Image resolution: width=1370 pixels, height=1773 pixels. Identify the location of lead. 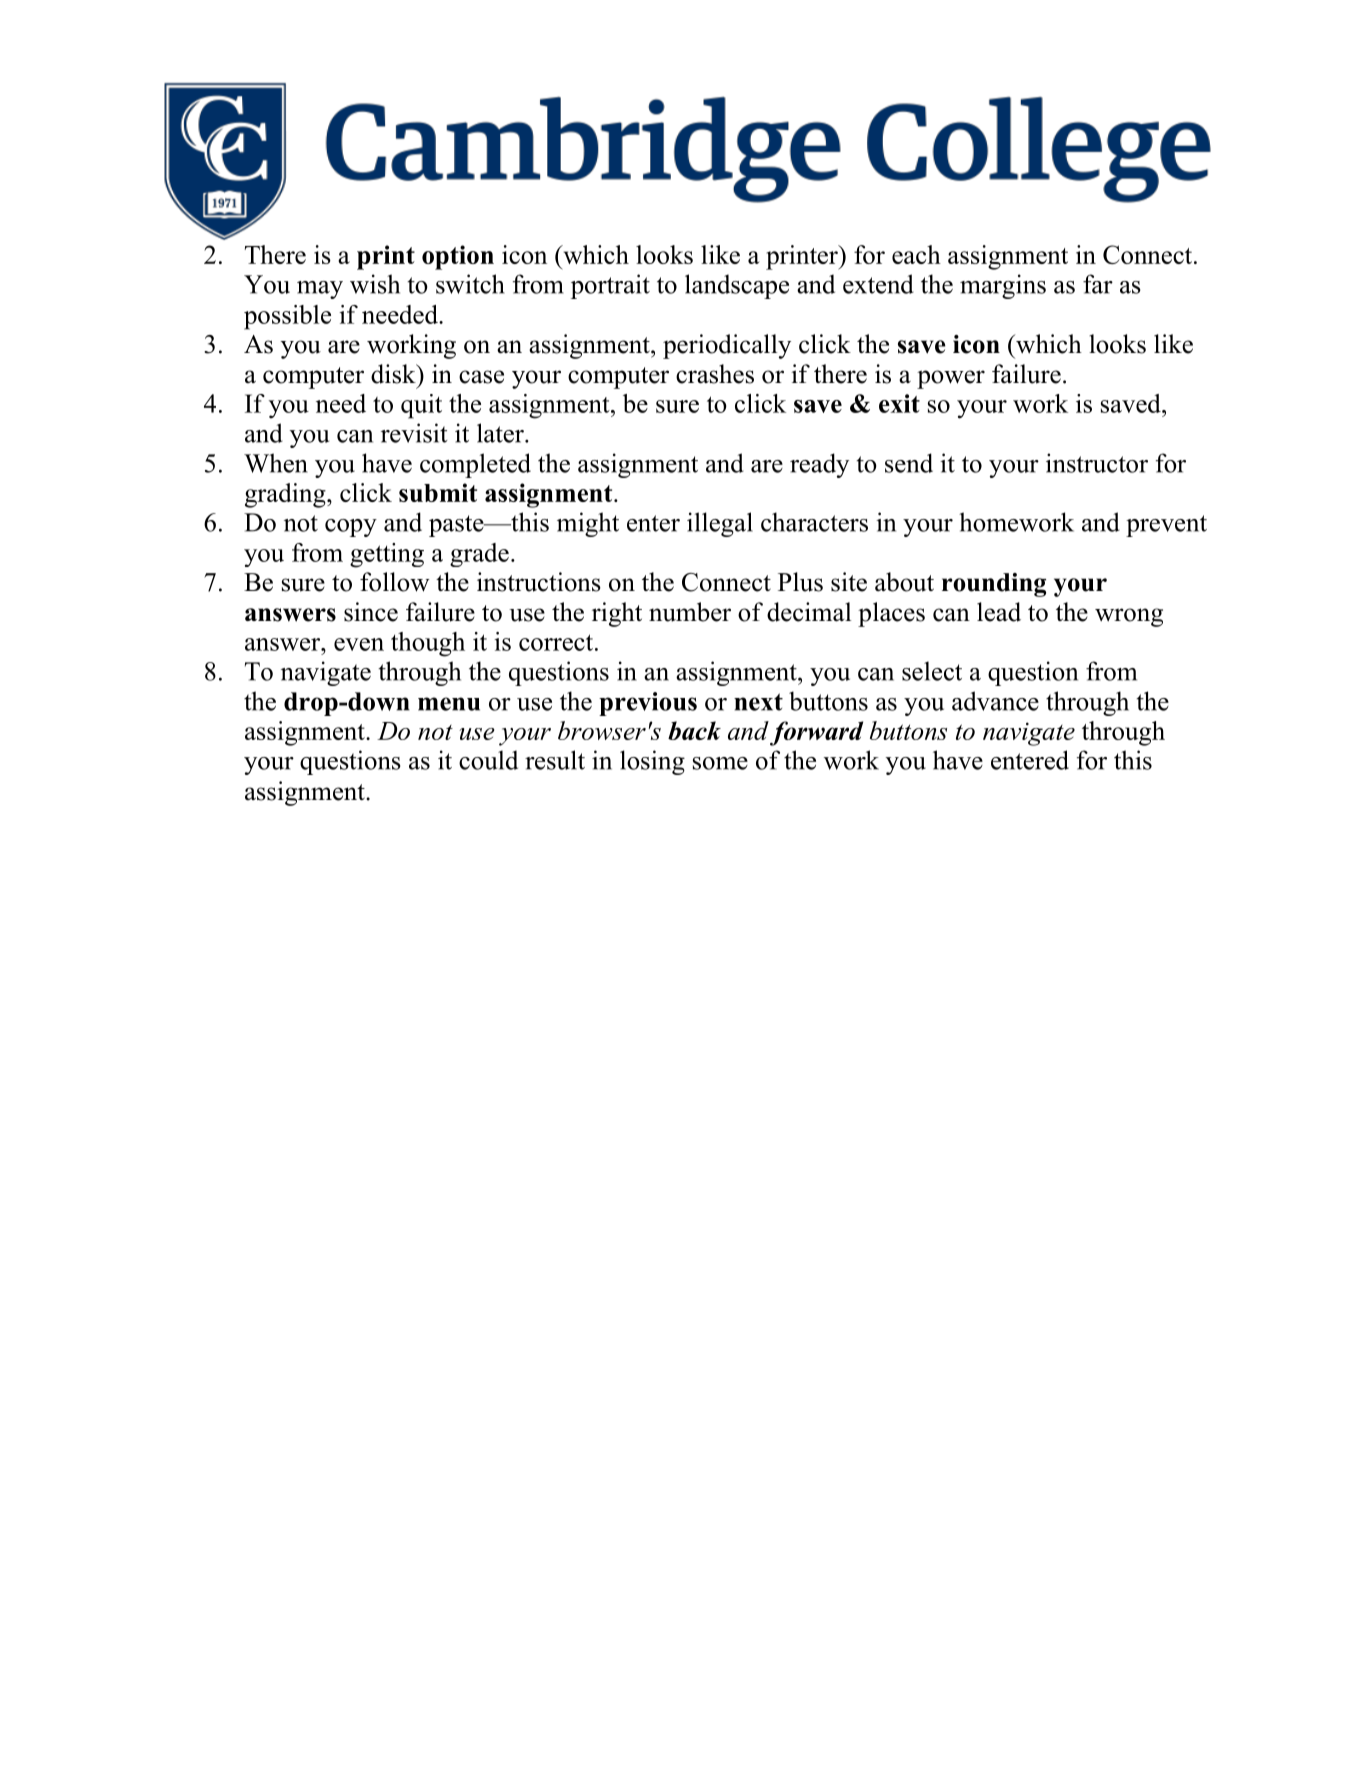
(999, 612).
